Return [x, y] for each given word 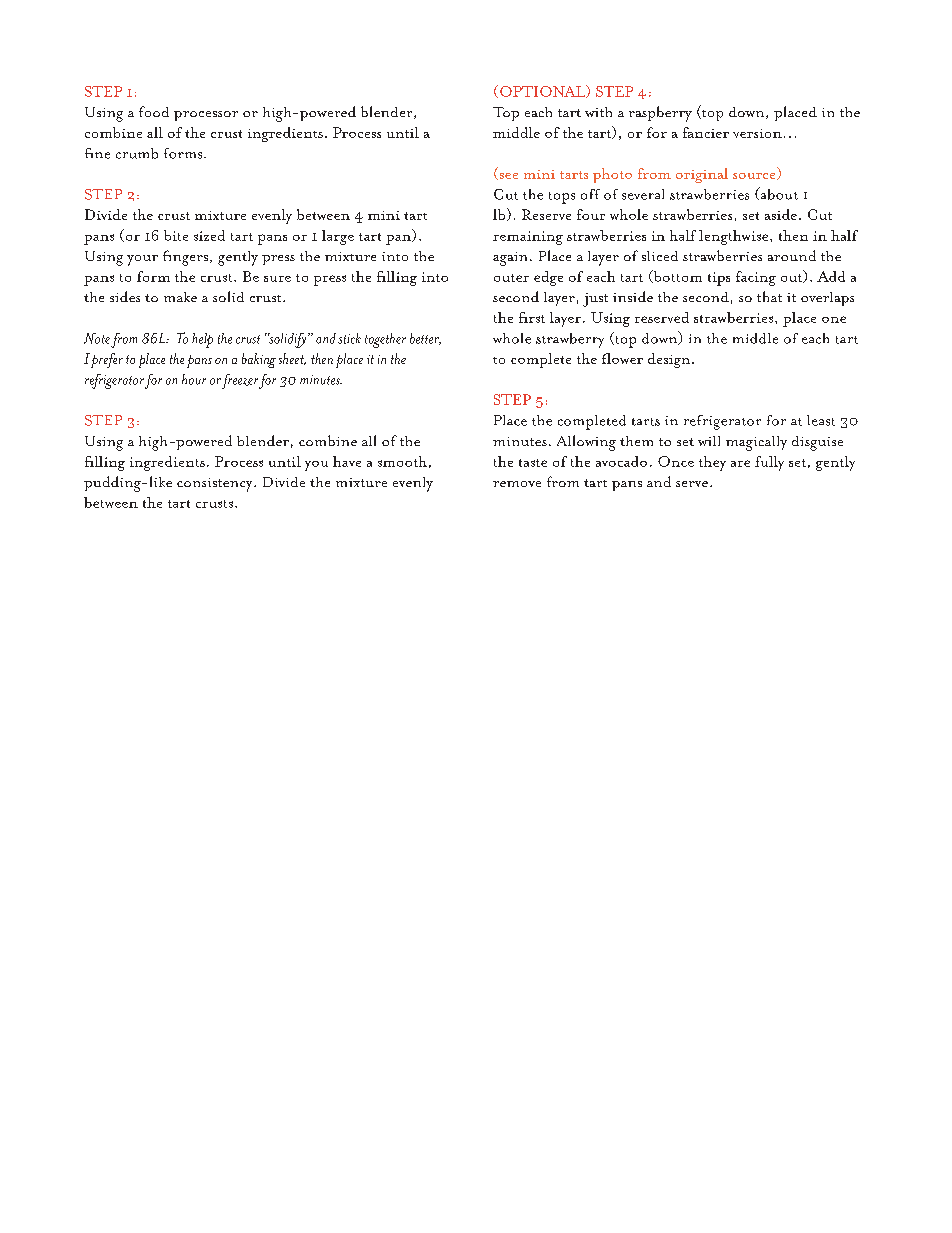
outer [511, 278]
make [180, 297]
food [154, 111]
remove [517, 484]
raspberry [660, 114]
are [740, 463]
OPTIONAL [544, 91]
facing [756, 278]
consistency [216, 485]
